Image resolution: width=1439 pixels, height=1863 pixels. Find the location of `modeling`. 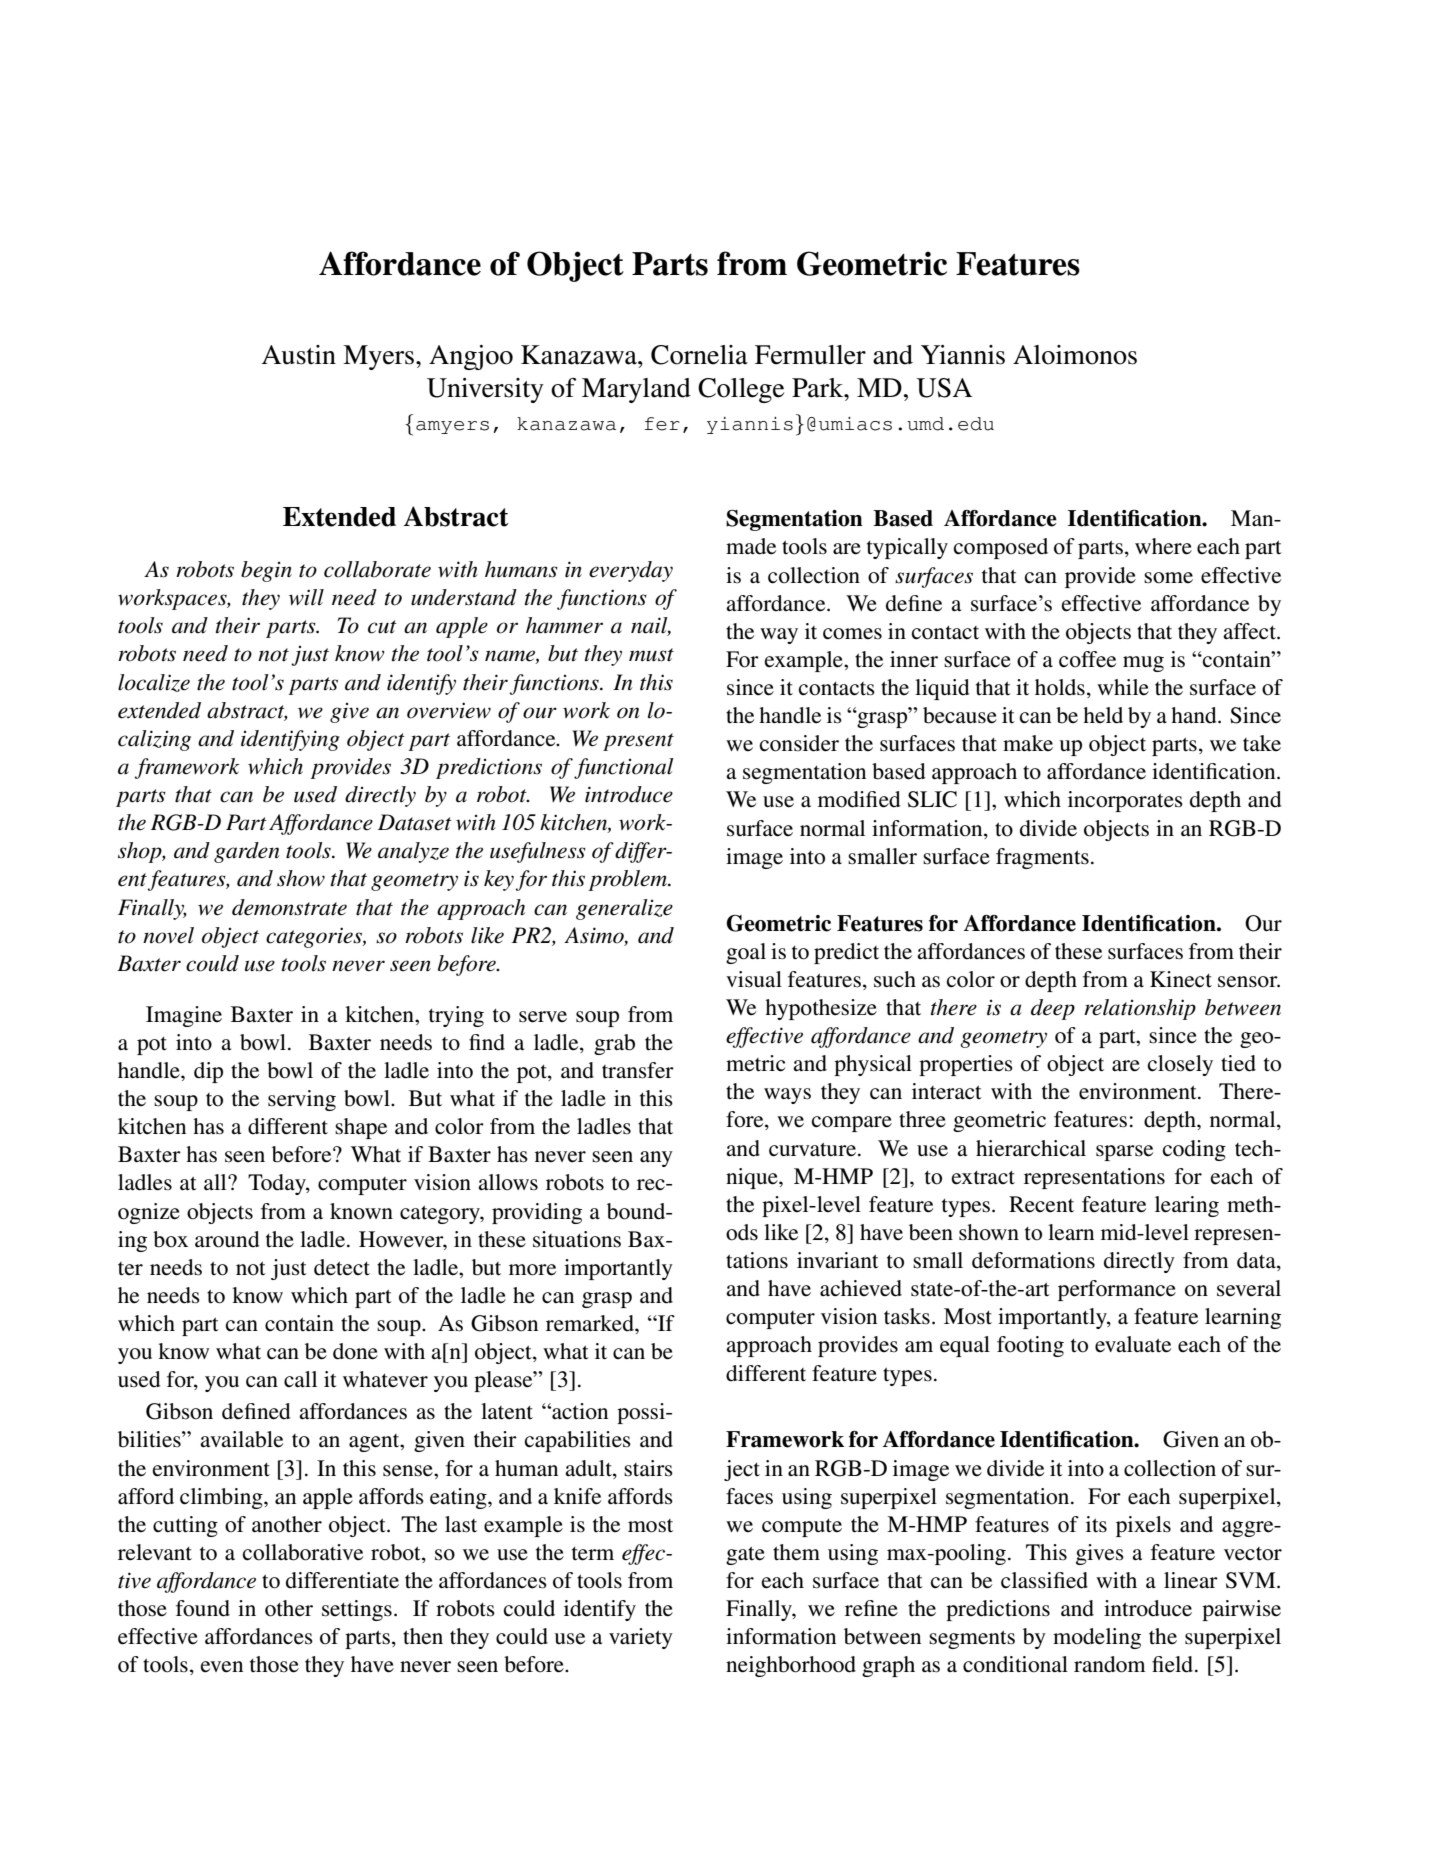

modeling is located at coordinates (1097, 1638).
